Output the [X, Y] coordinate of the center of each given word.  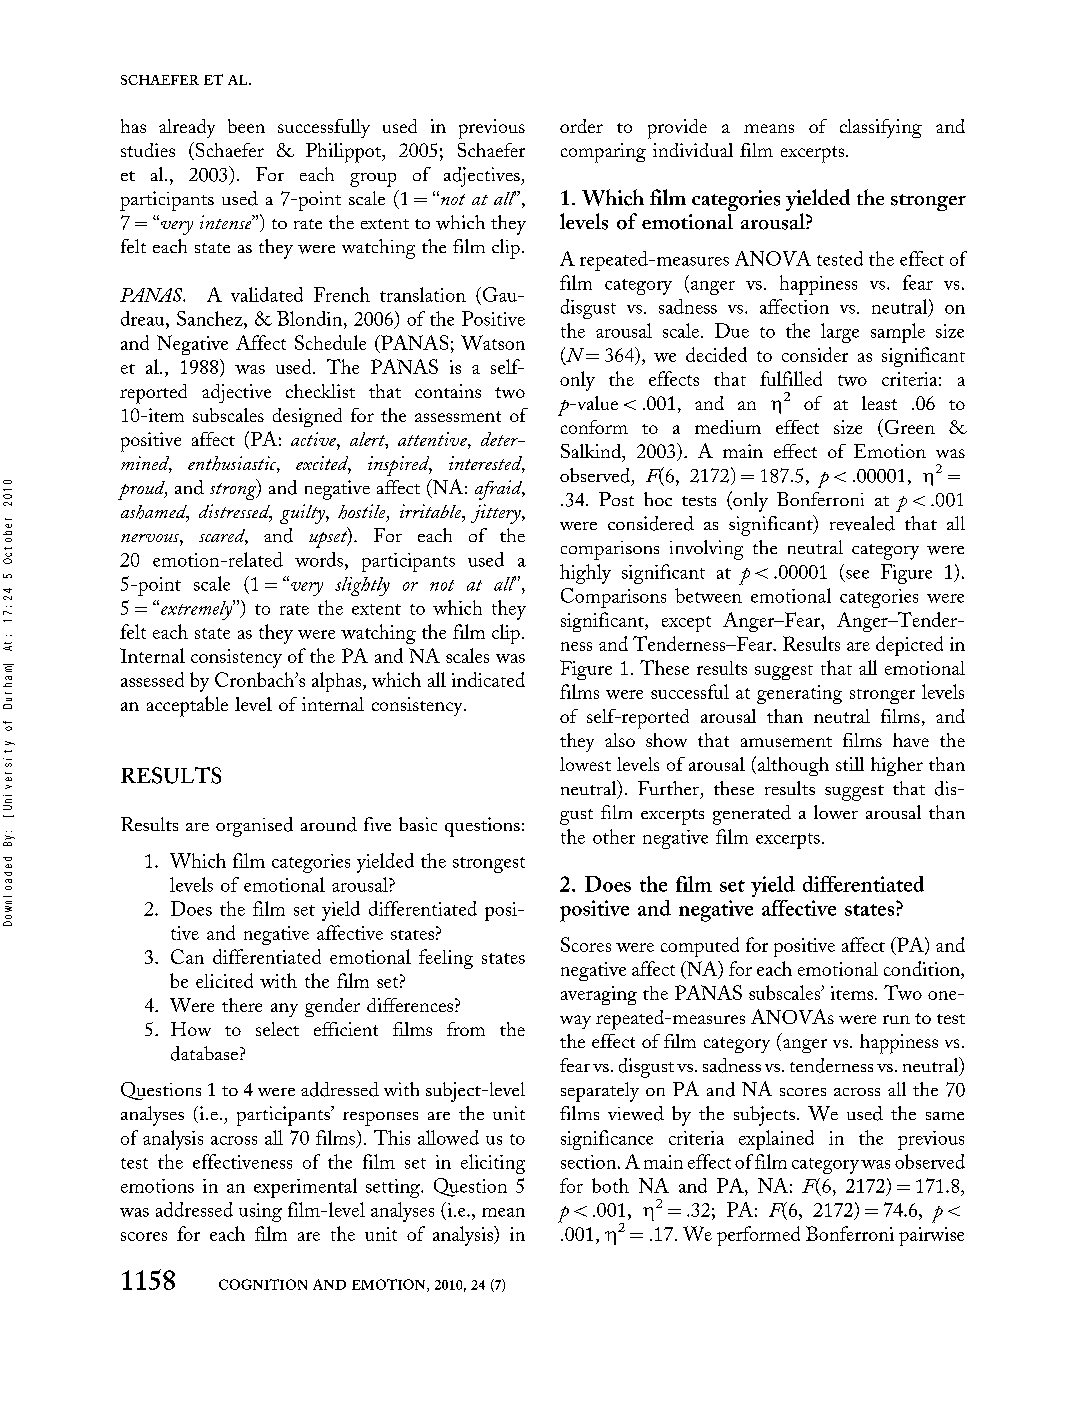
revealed [862, 523]
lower [836, 812]
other [614, 836]
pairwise [931, 1236]
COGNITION [263, 1284]
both [610, 1185]
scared [223, 537]
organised [254, 827]
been [246, 126]
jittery [497, 514]
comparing [603, 153]
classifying [881, 128]
